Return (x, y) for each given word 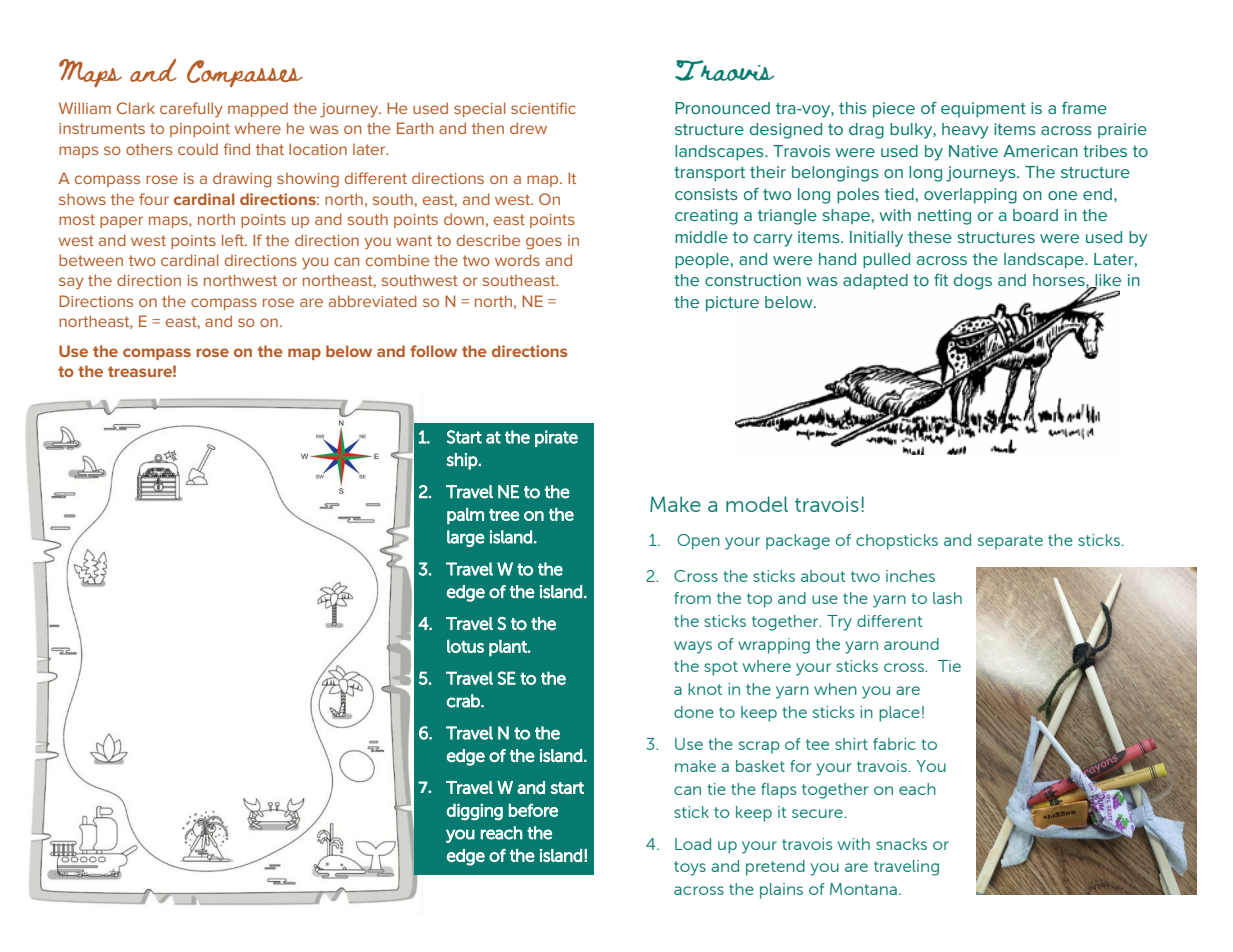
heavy (965, 131)
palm (465, 516)
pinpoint (200, 130)
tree (504, 515)
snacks (901, 844)
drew (528, 128)
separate (1010, 542)
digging (475, 812)
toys (690, 868)
